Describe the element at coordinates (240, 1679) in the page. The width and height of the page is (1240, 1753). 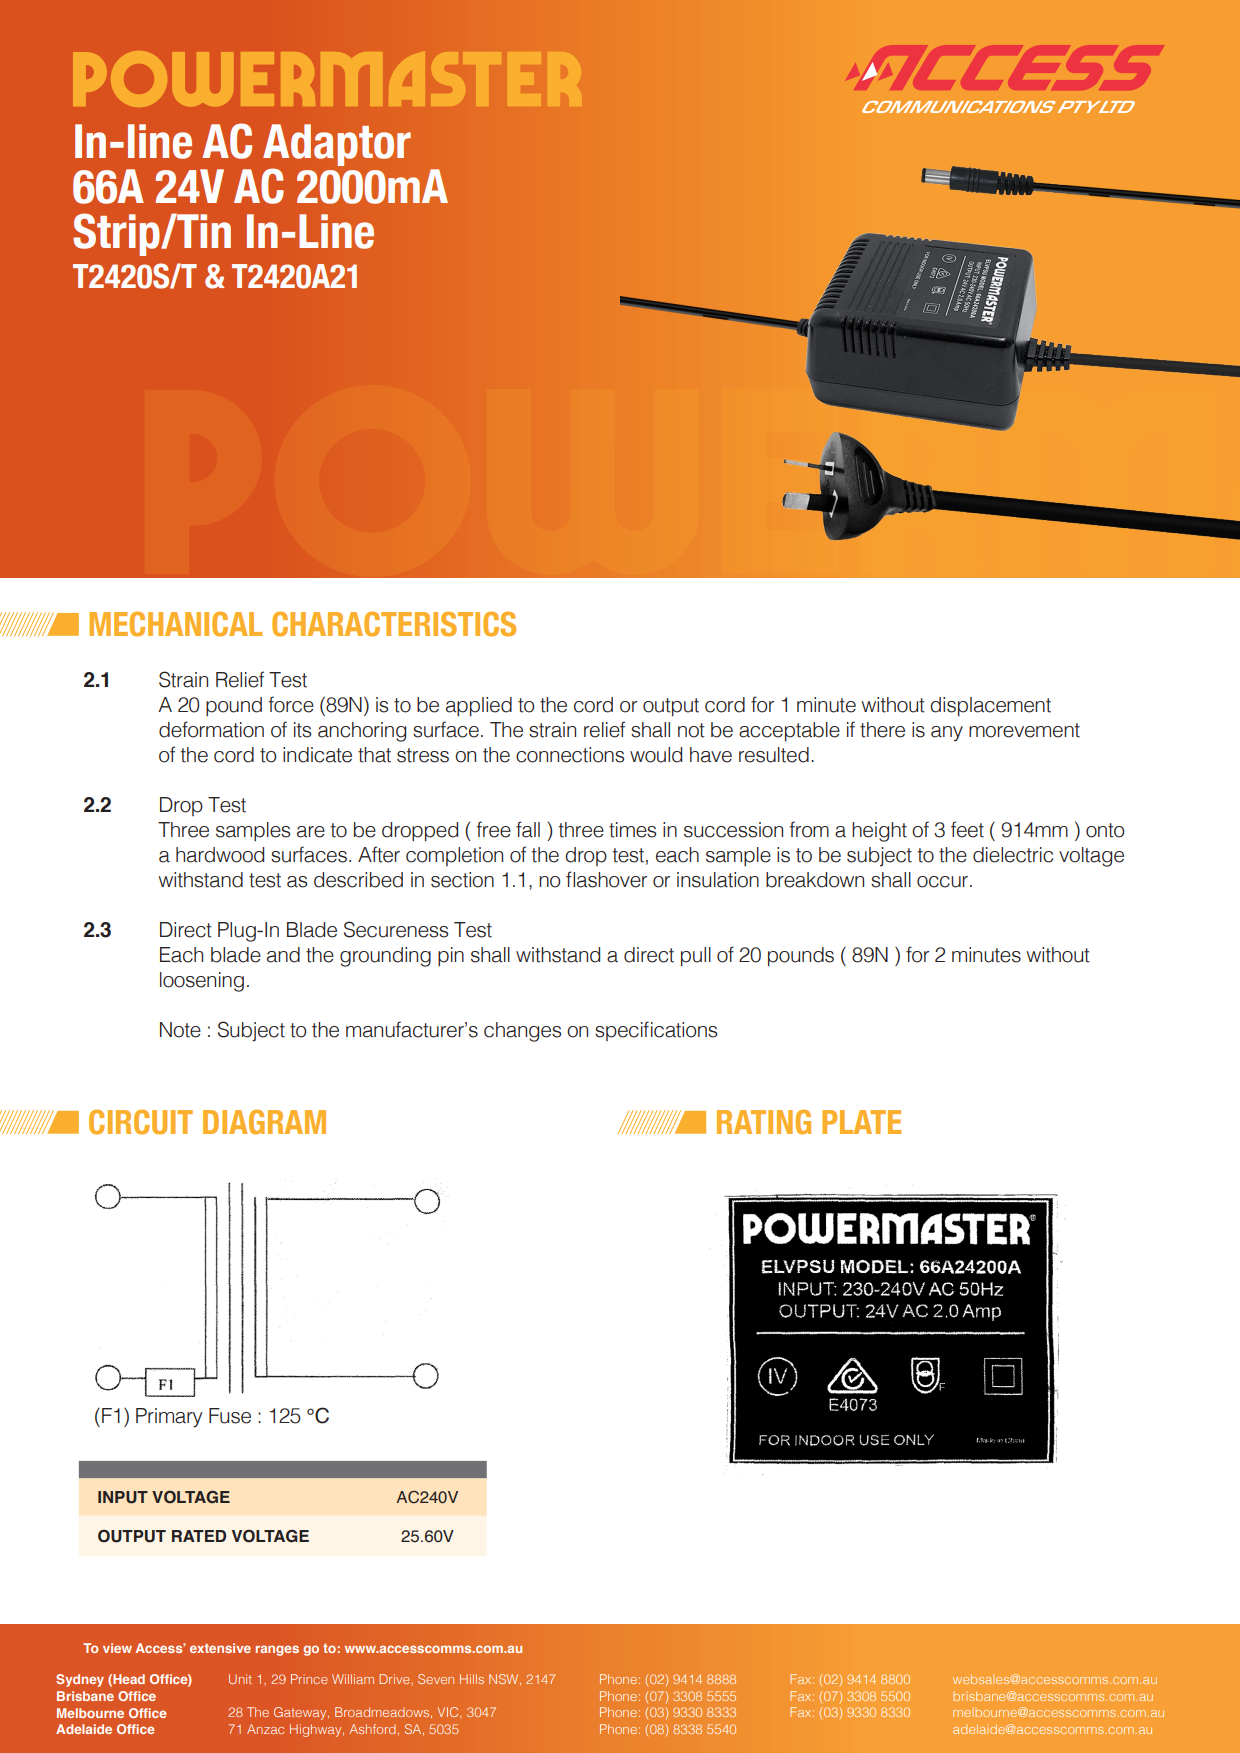
I see `Unit` at that location.
